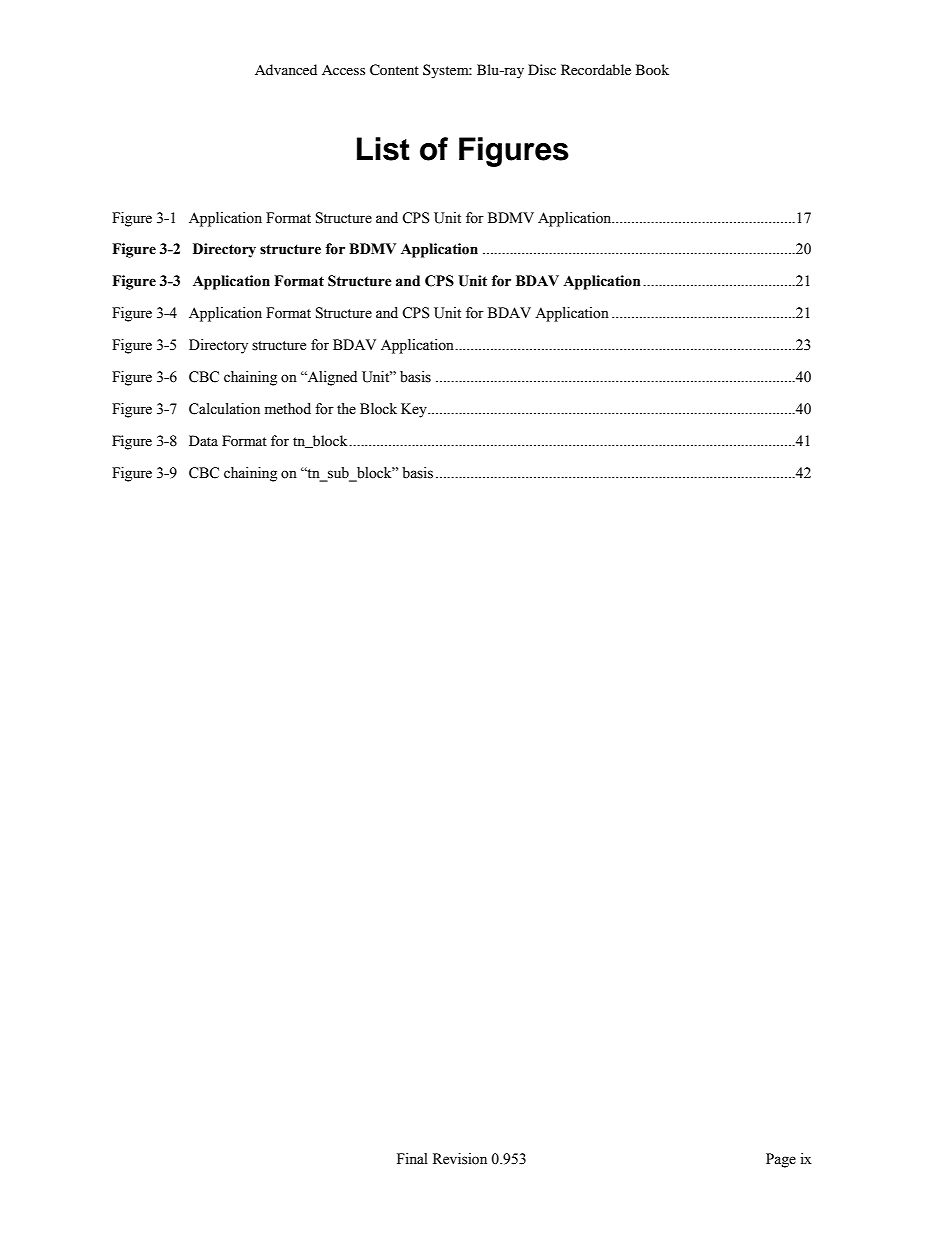 This screenshot has height=1233, width=952. What do you see at coordinates (394, 70) in the screenshot?
I see `Content` at bounding box center [394, 70].
